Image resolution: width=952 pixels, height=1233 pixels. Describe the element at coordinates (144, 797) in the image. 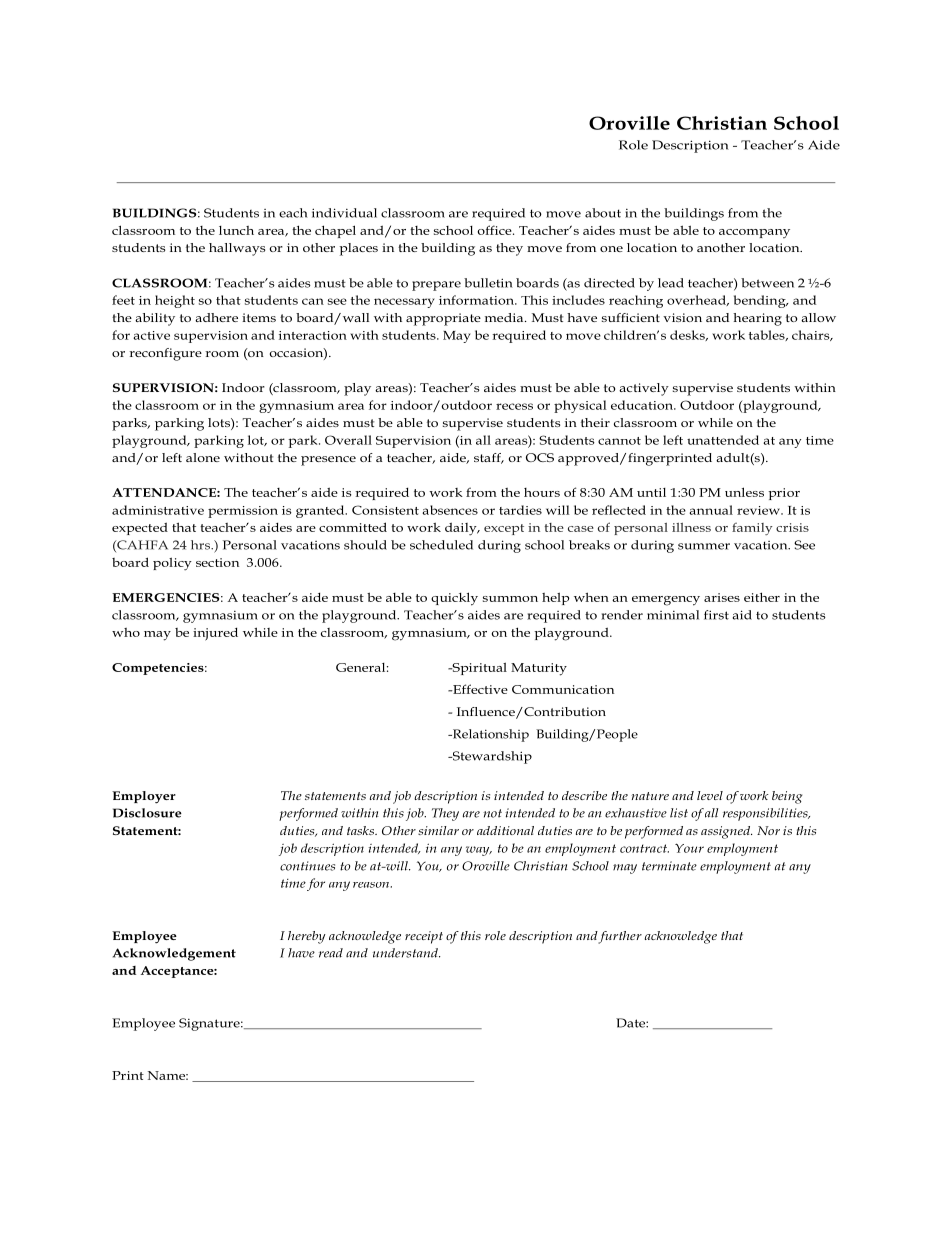

I see `Employer` at that location.
